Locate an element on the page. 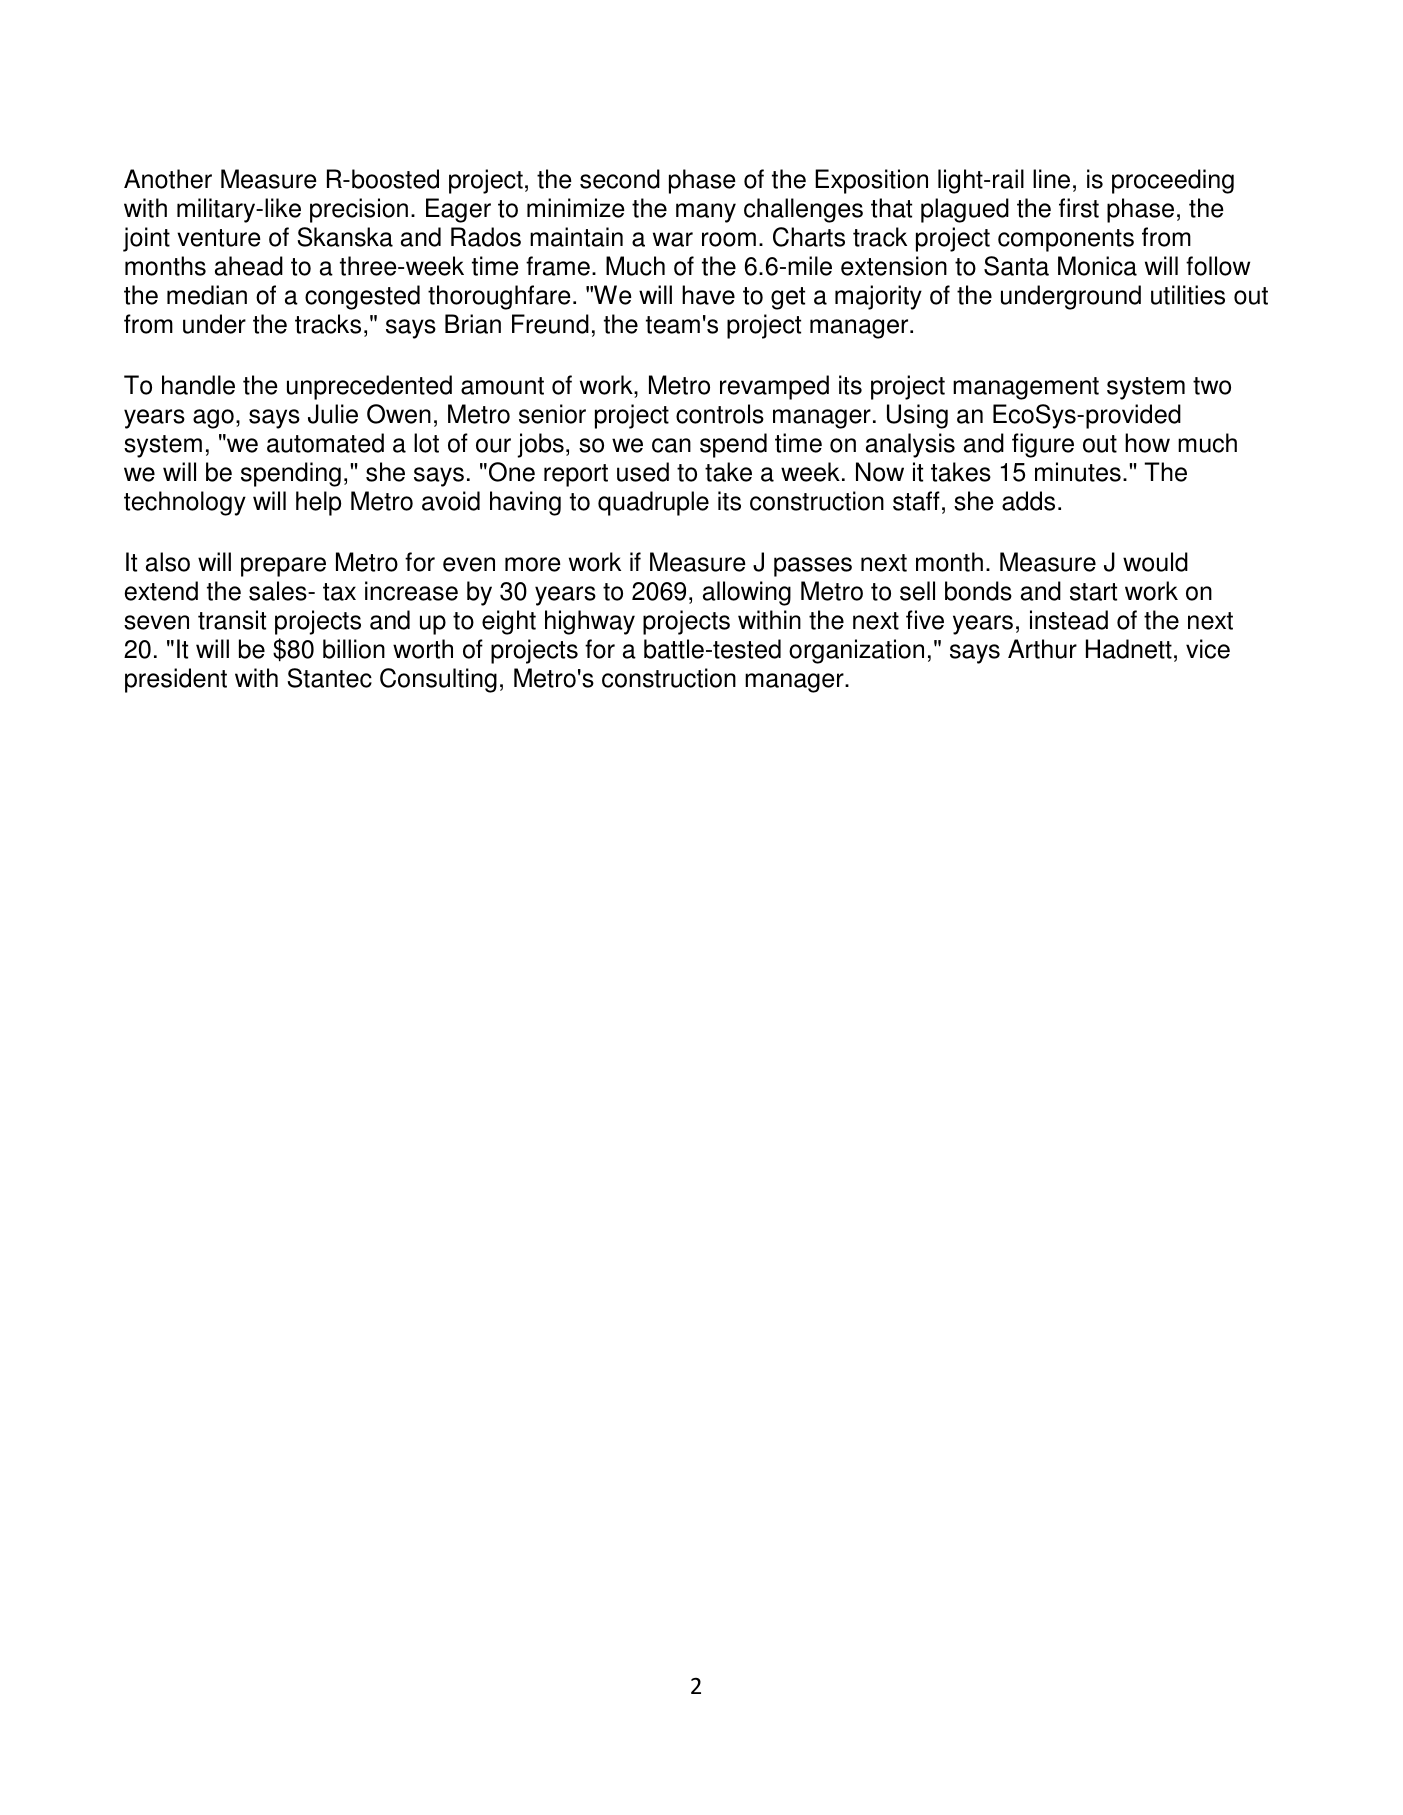 This image has width=1403, height=1815. first is located at coordinates (1079, 208).
